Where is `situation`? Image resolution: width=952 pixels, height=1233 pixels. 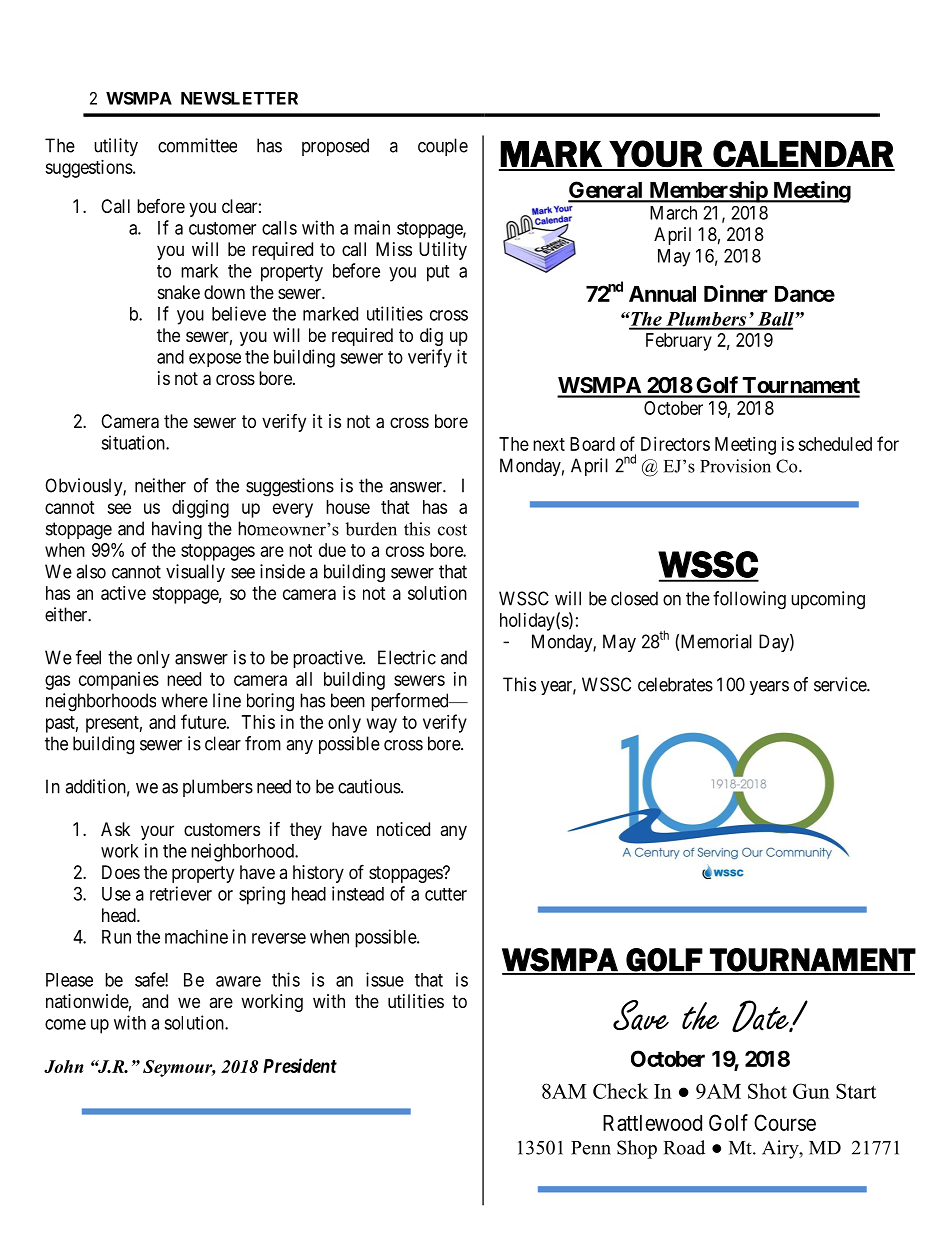
situation is located at coordinates (134, 442).
